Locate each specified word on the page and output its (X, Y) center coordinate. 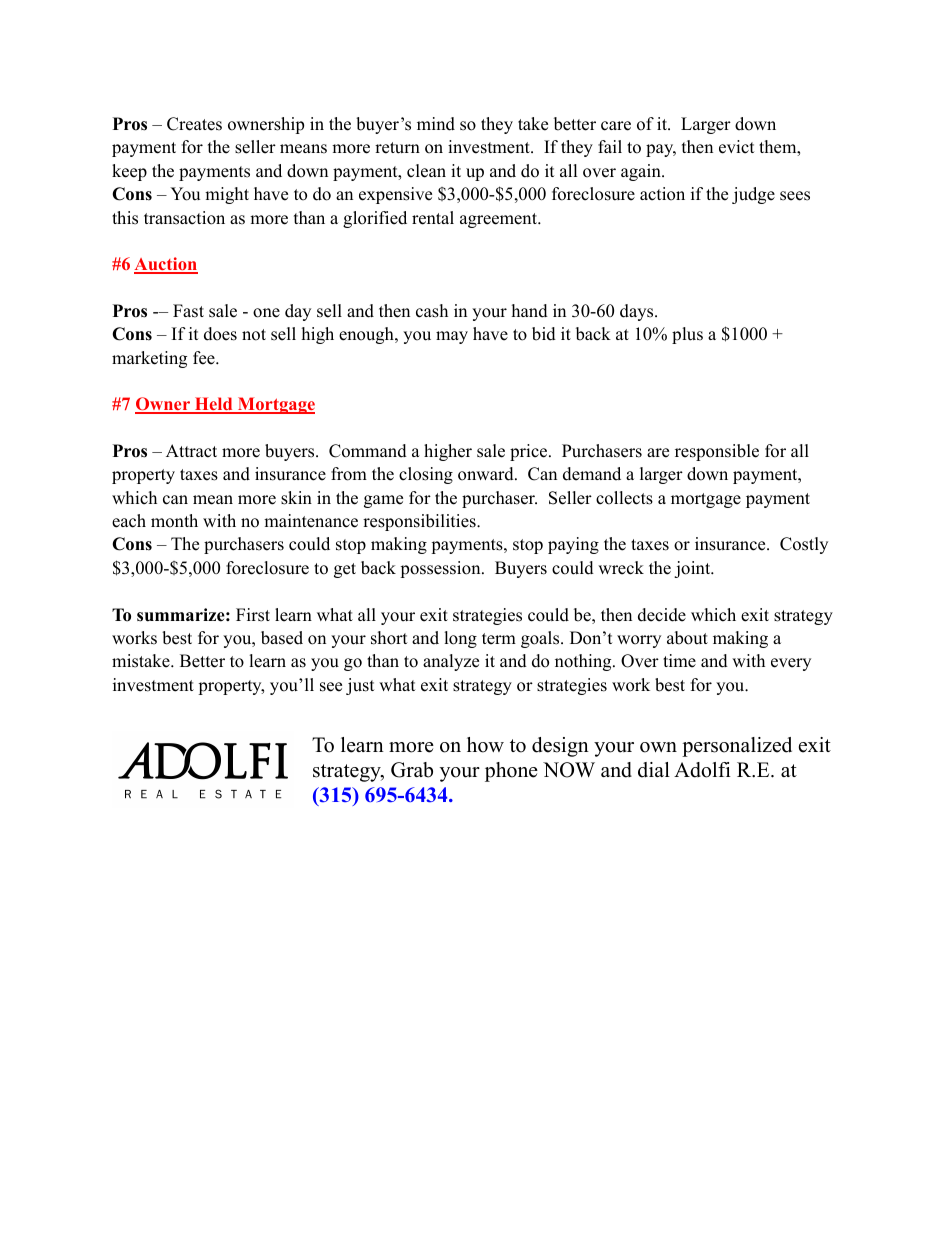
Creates (194, 124)
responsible (717, 452)
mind (436, 124)
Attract (191, 451)
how (485, 745)
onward (487, 474)
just (360, 686)
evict (737, 147)
